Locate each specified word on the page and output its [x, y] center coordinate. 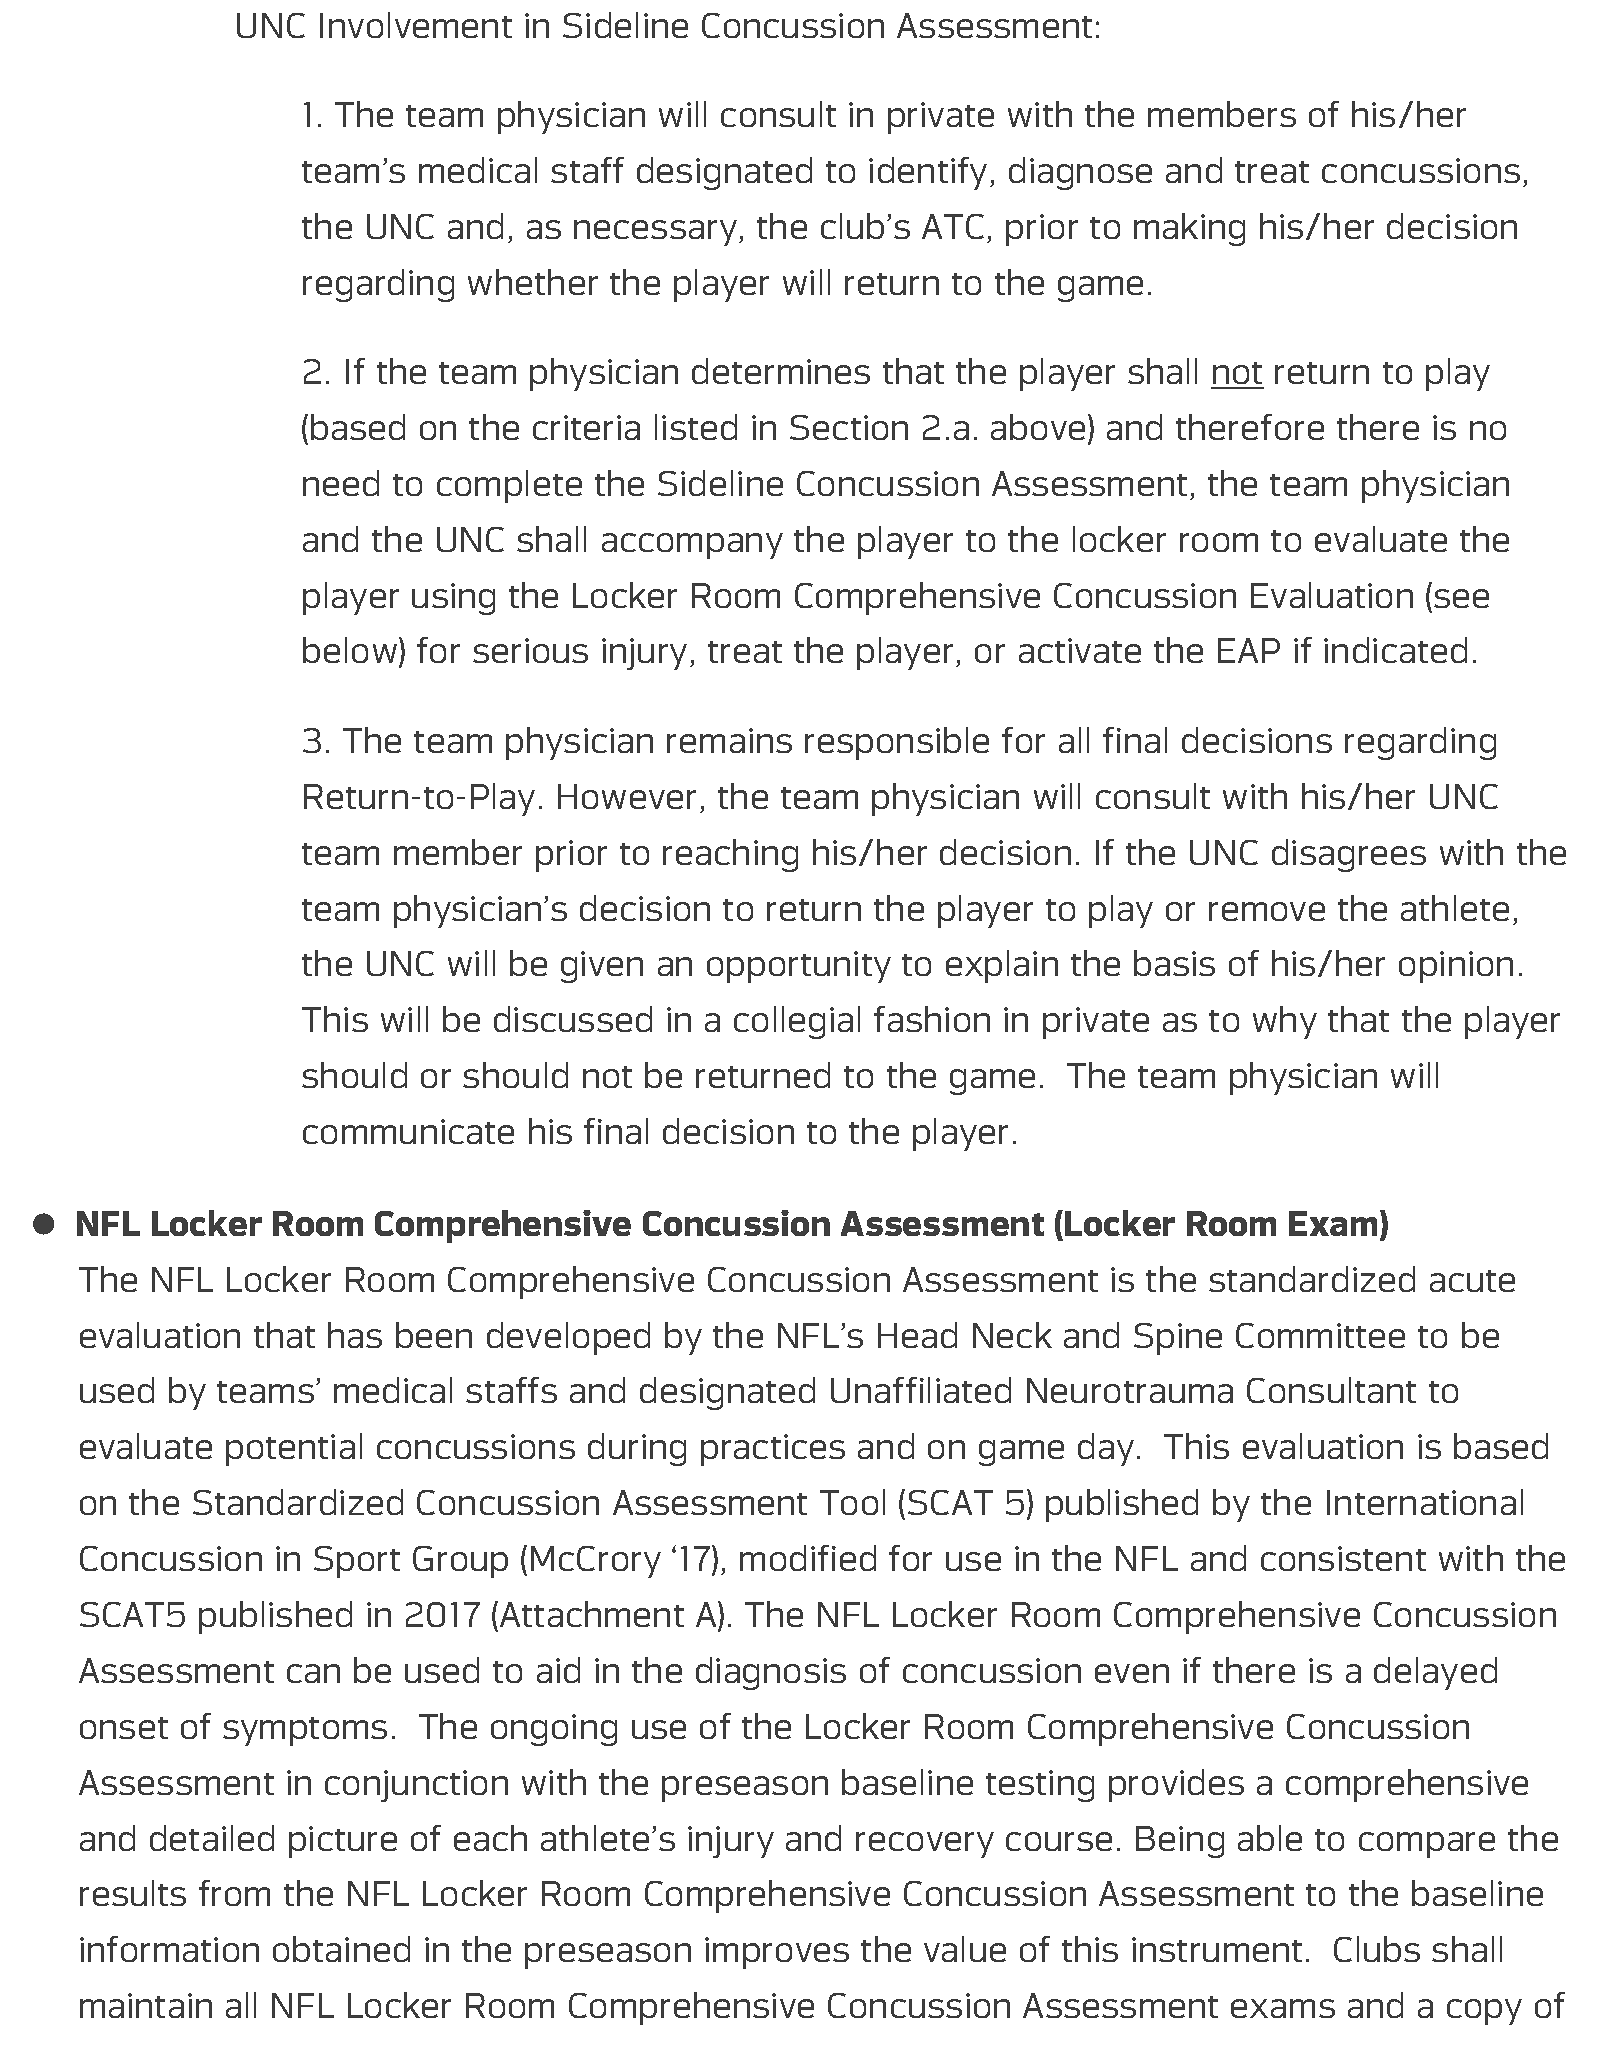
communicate [408, 1131]
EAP [1249, 650]
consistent [1343, 1558]
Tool [852, 1502]
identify [928, 173]
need [341, 483]
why [1285, 1022]
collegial [797, 1022]
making [1189, 229]
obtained [341, 1949]
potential [294, 1449]
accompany [692, 546]
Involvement [416, 25]
